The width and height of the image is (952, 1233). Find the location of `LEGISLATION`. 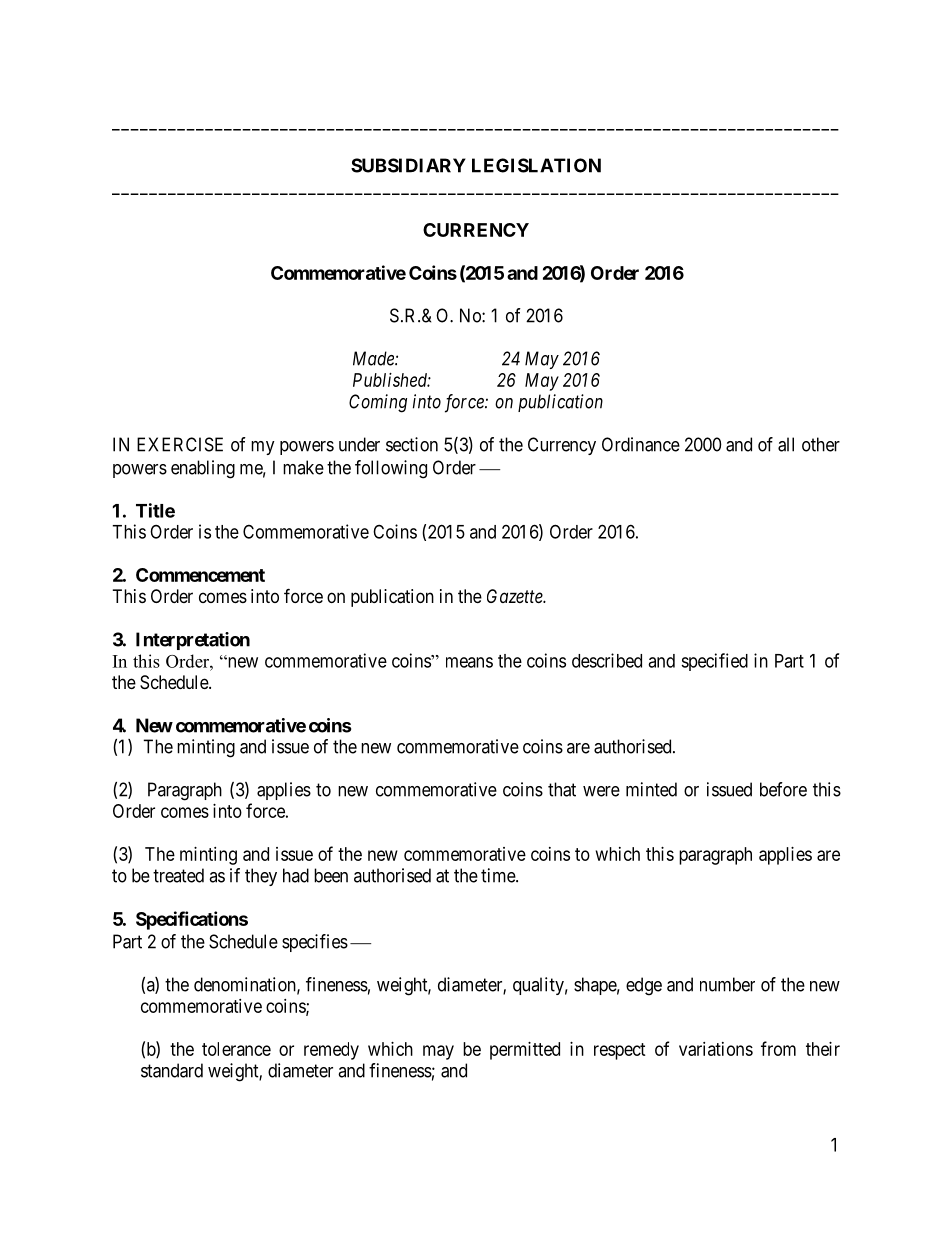

LEGISLATION is located at coordinates (536, 165).
